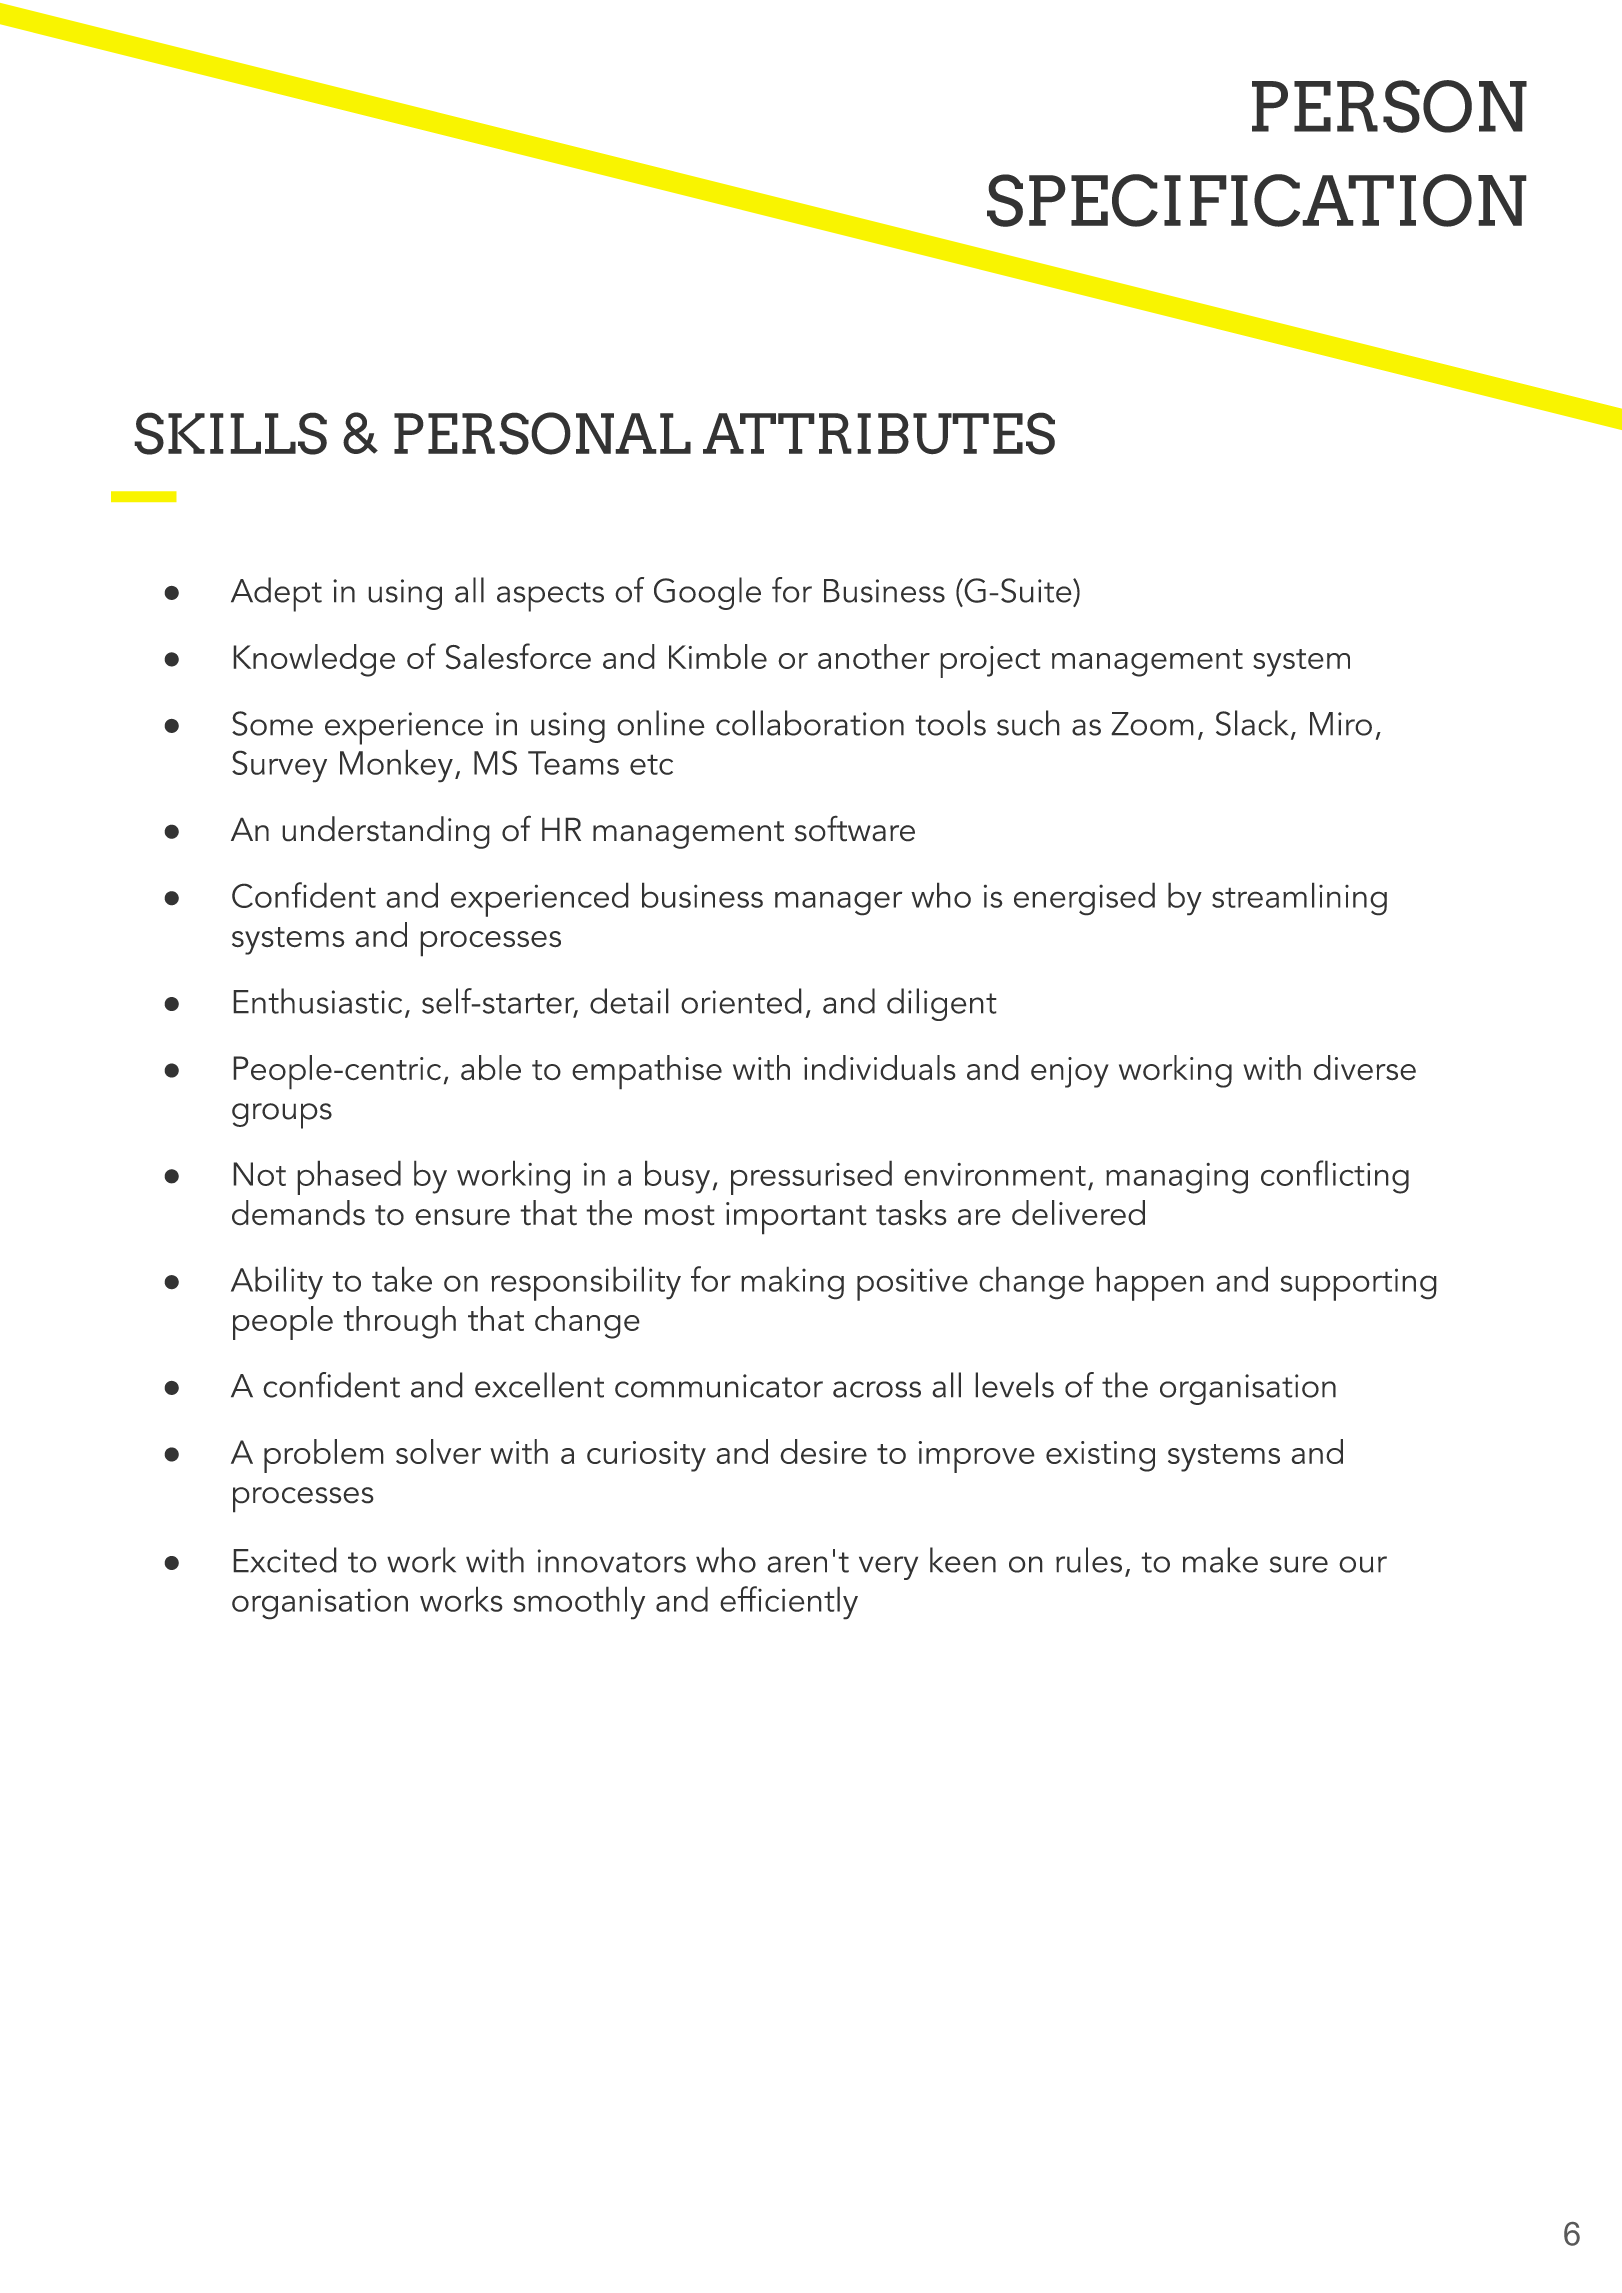  What do you see at coordinates (386, 832) in the document?
I see `understanding` at bounding box center [386, 832].
